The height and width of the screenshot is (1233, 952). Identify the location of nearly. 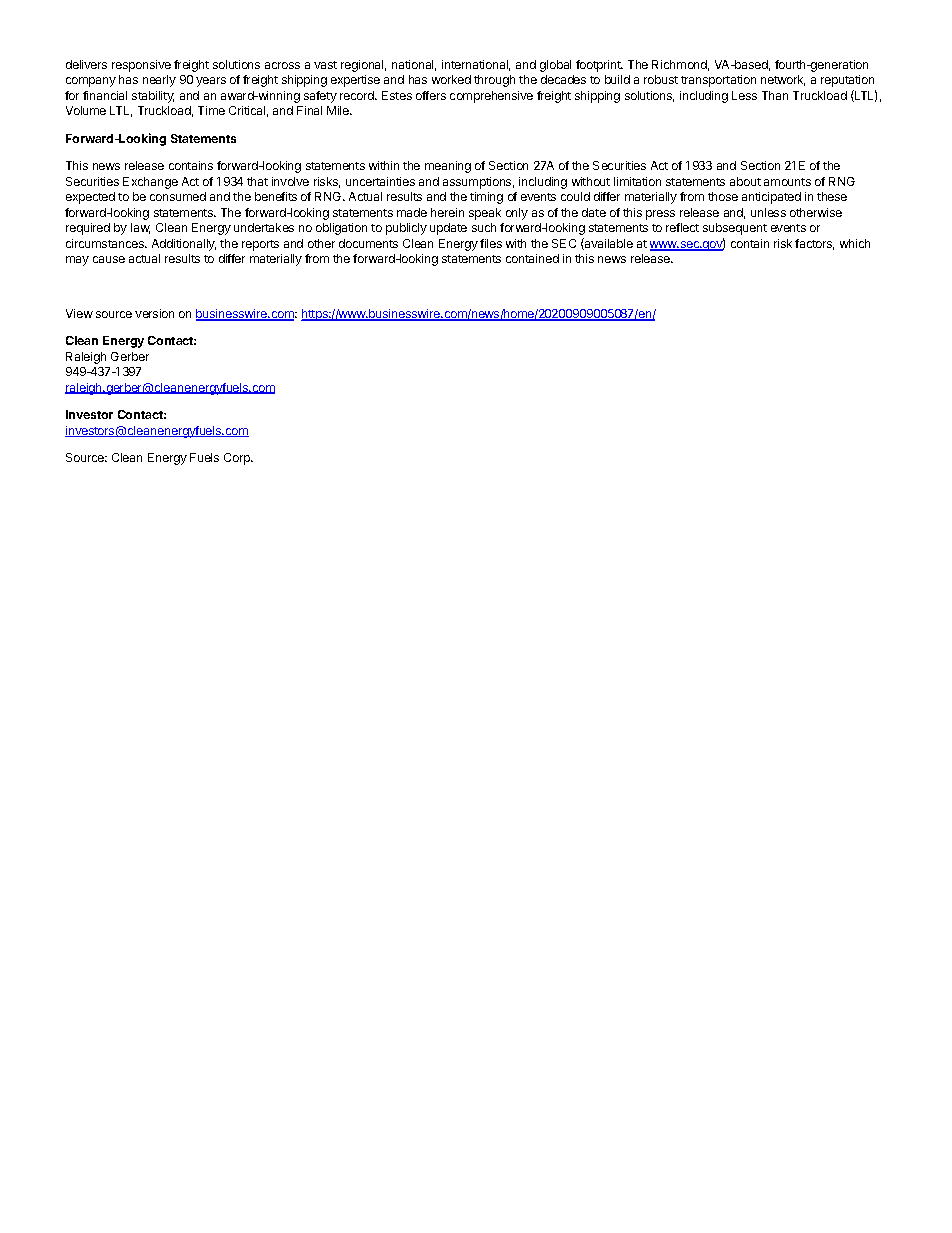
(159, 81).
